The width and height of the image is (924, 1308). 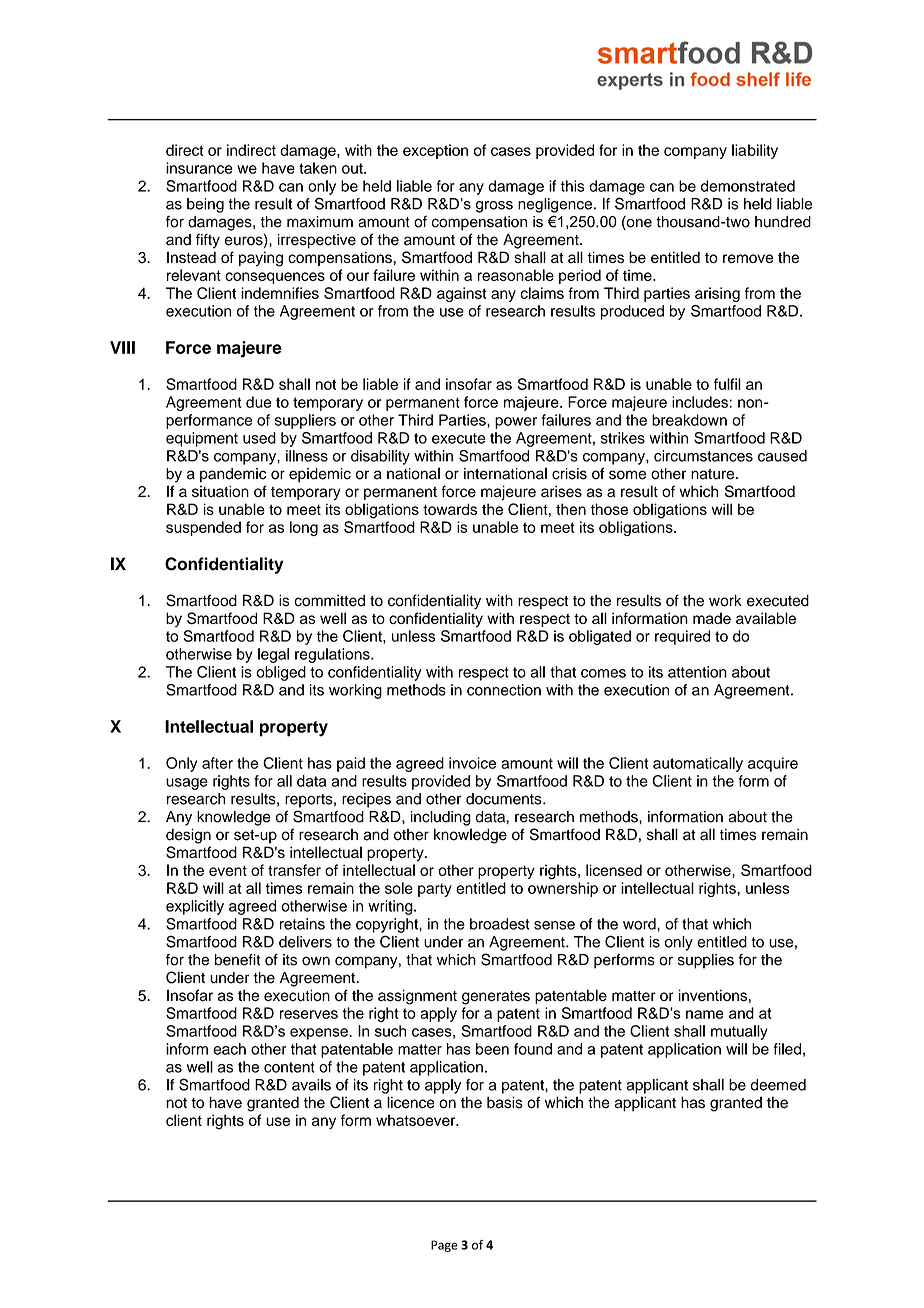 I want to click on Page, so click(x=444, y=1246).
